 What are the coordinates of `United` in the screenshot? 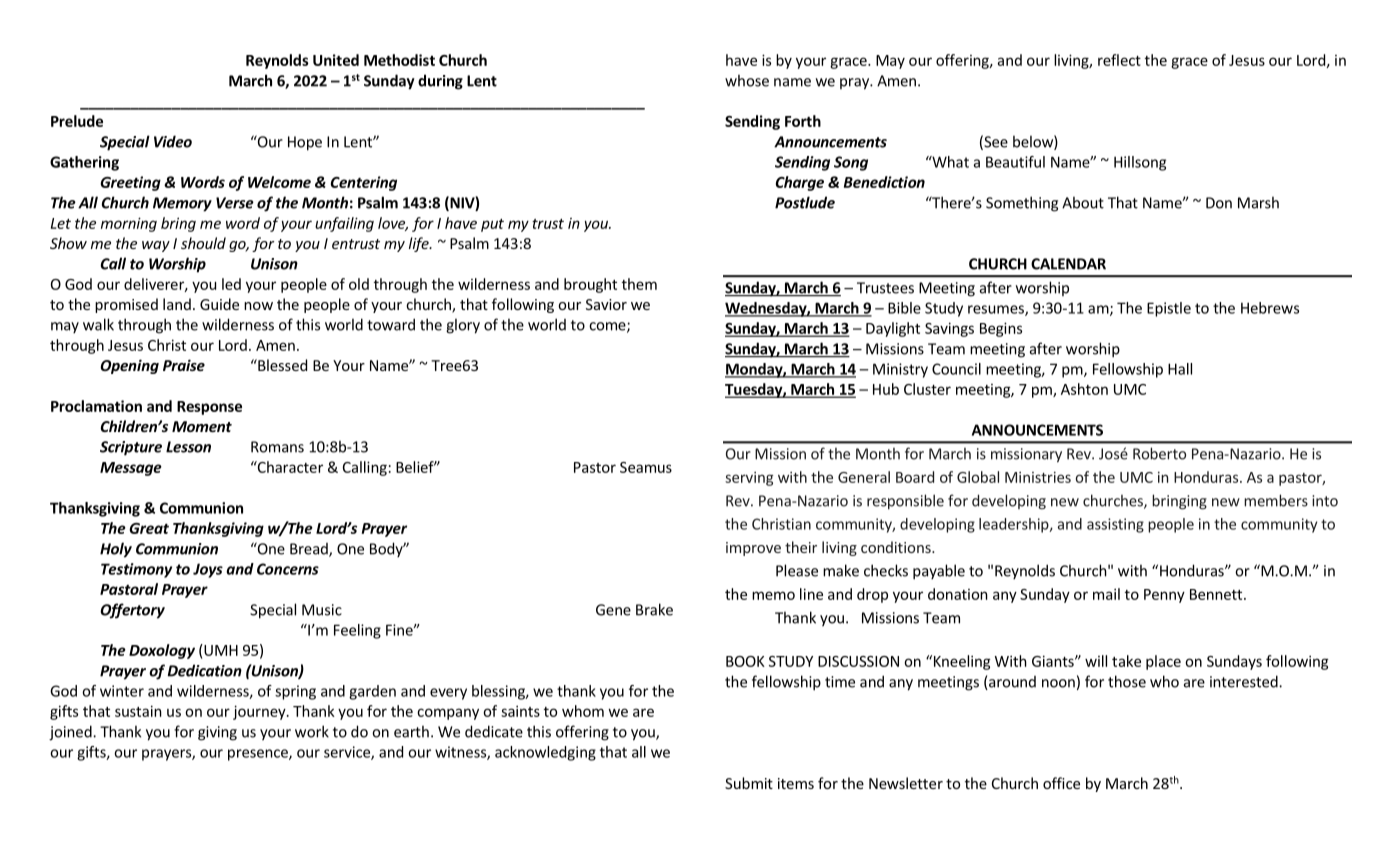 It's located at (336, 60).
